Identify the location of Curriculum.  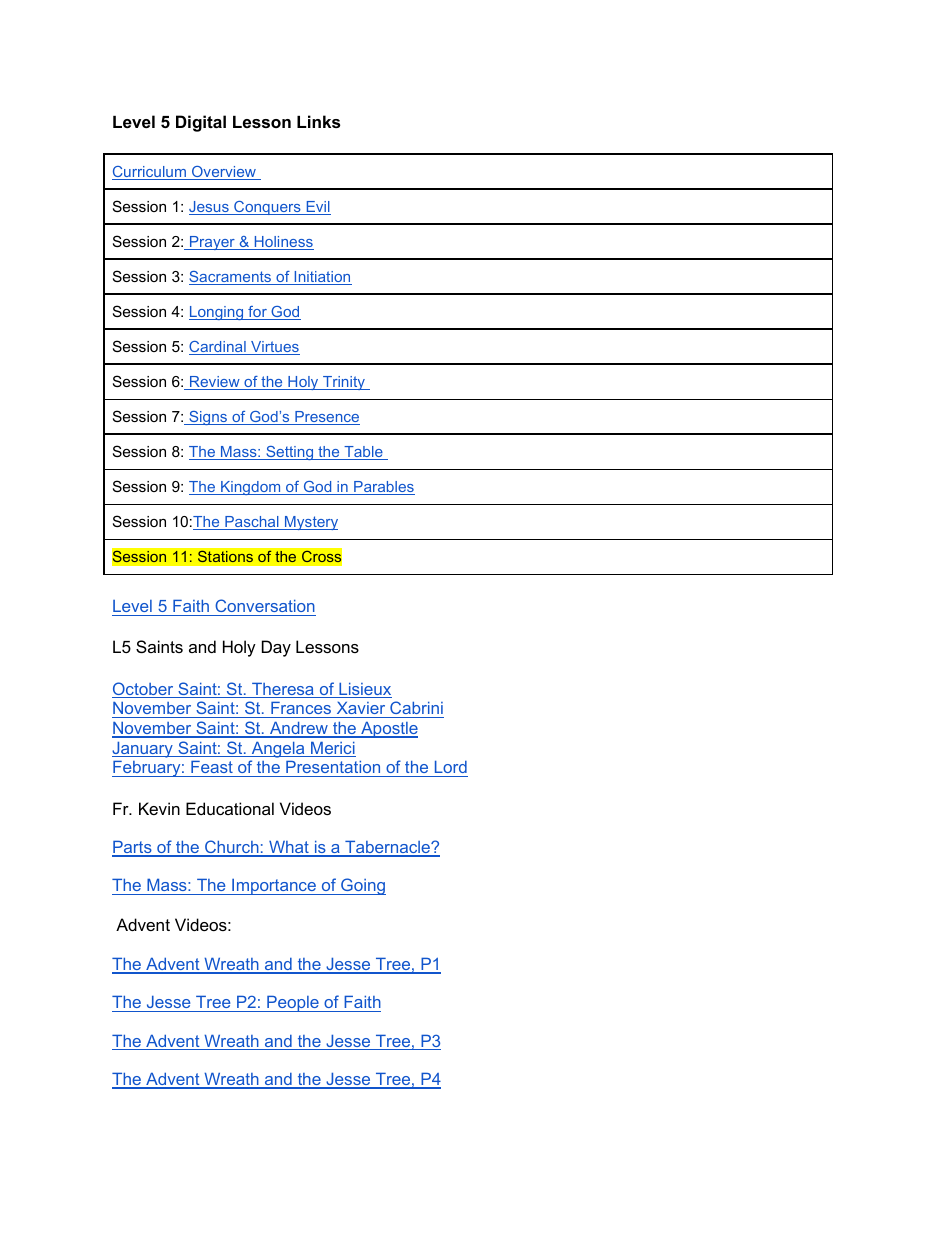
(150, 173).
